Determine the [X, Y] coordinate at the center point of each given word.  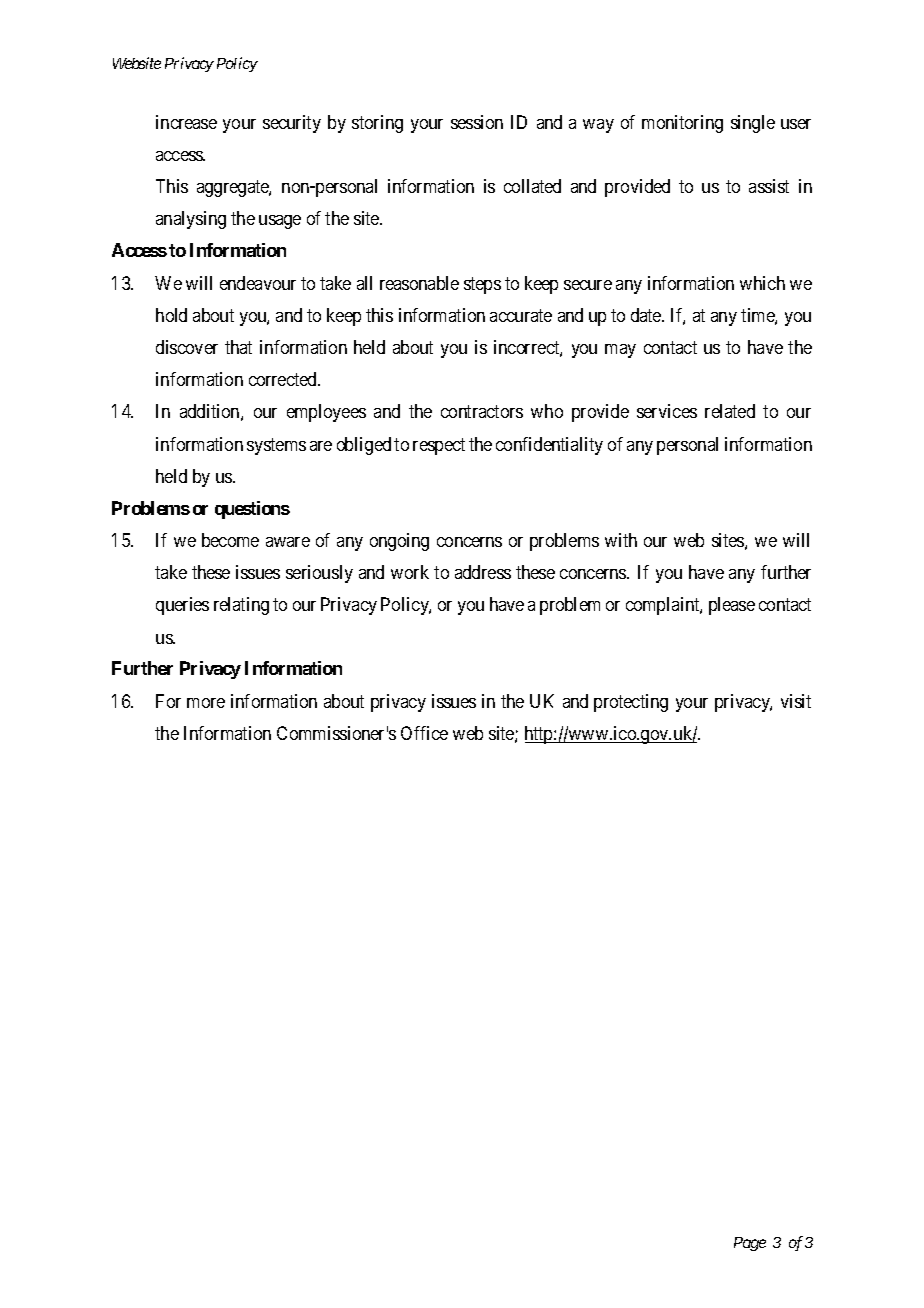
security [292, 124]
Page [750, 1244]
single [753, 124]
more [206, 703]
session [477, 122]
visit [796, 701]
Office [424, 733]
